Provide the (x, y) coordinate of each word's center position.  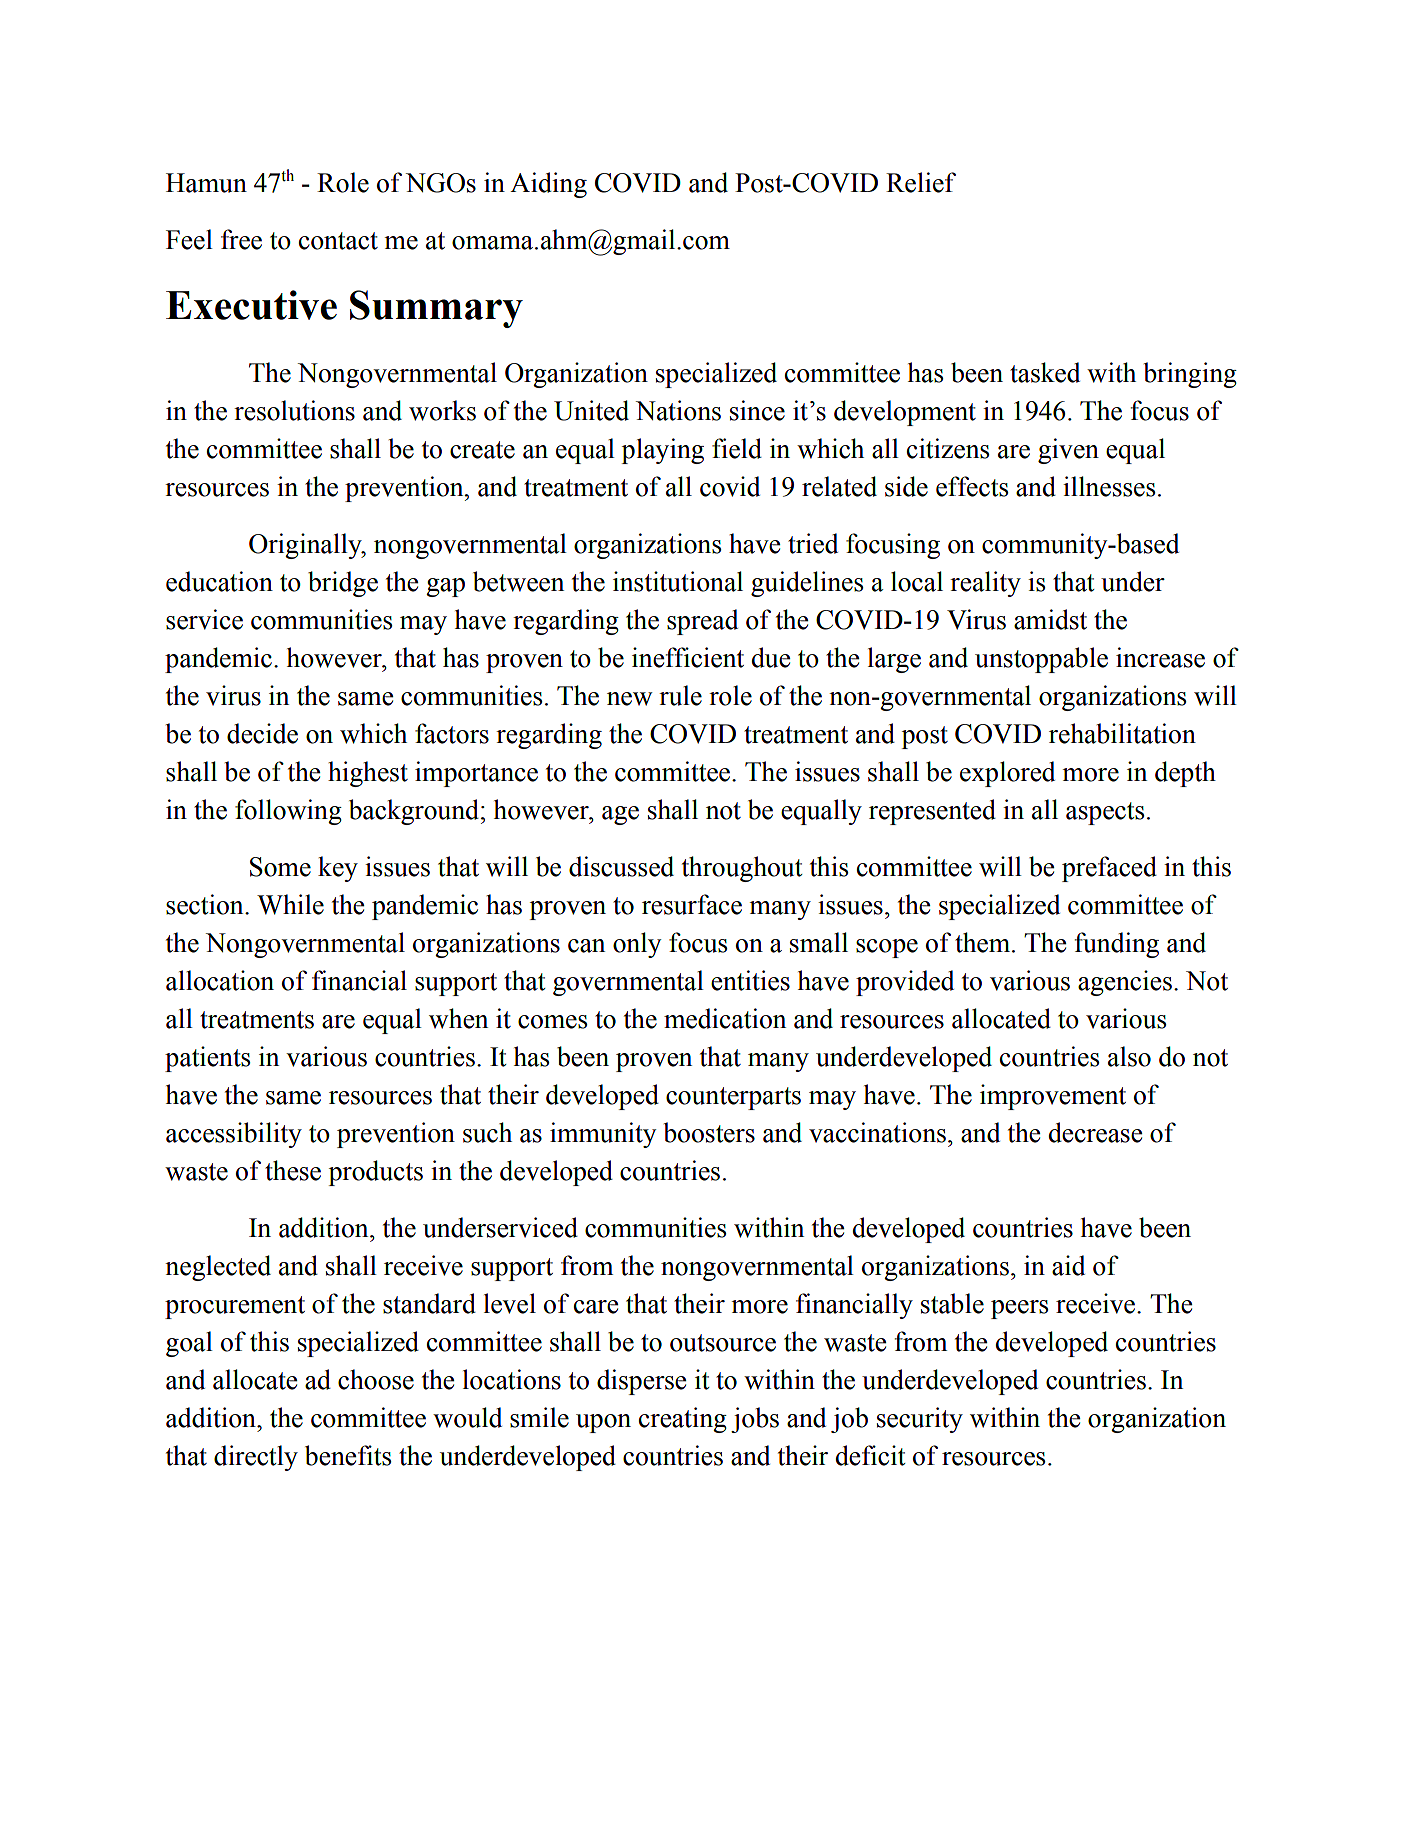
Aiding (548, 185)
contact (338, 241)
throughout (742, 869)
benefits (348, 1455)
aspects (1105, 813)
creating (683, 1420)
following (288, 812)
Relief (921, 182)
